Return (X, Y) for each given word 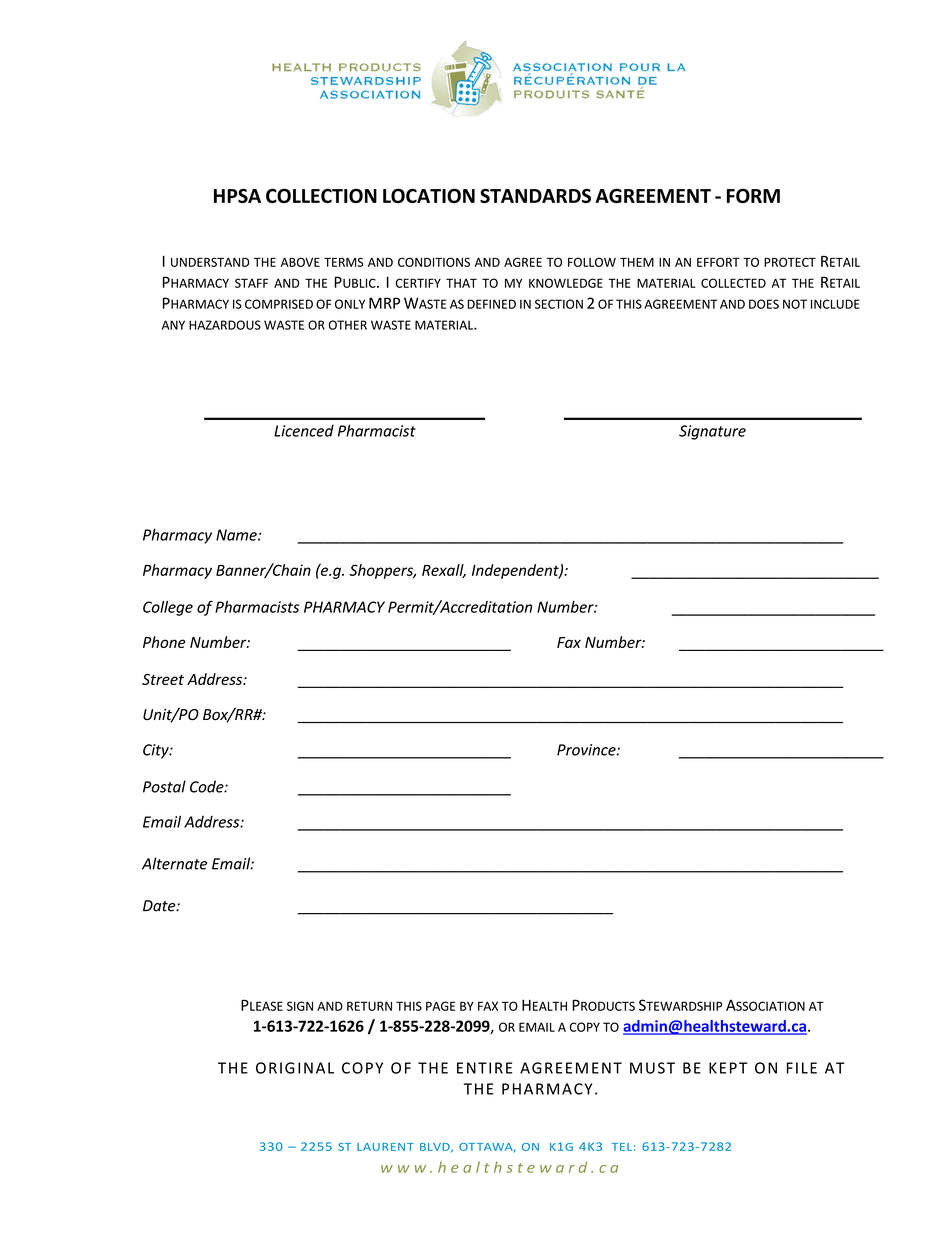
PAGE (440, 1006)
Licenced (304, 431)
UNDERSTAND (210, 262)
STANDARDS (535, 195)
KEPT (728, 1068)
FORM (753, 195)
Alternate (174, 863)
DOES (764, 304)
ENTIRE (484, 1068)
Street (163, 679)
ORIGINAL (295, 1068)
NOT (795, 304)
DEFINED (492, 304)
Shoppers (382, 571)
